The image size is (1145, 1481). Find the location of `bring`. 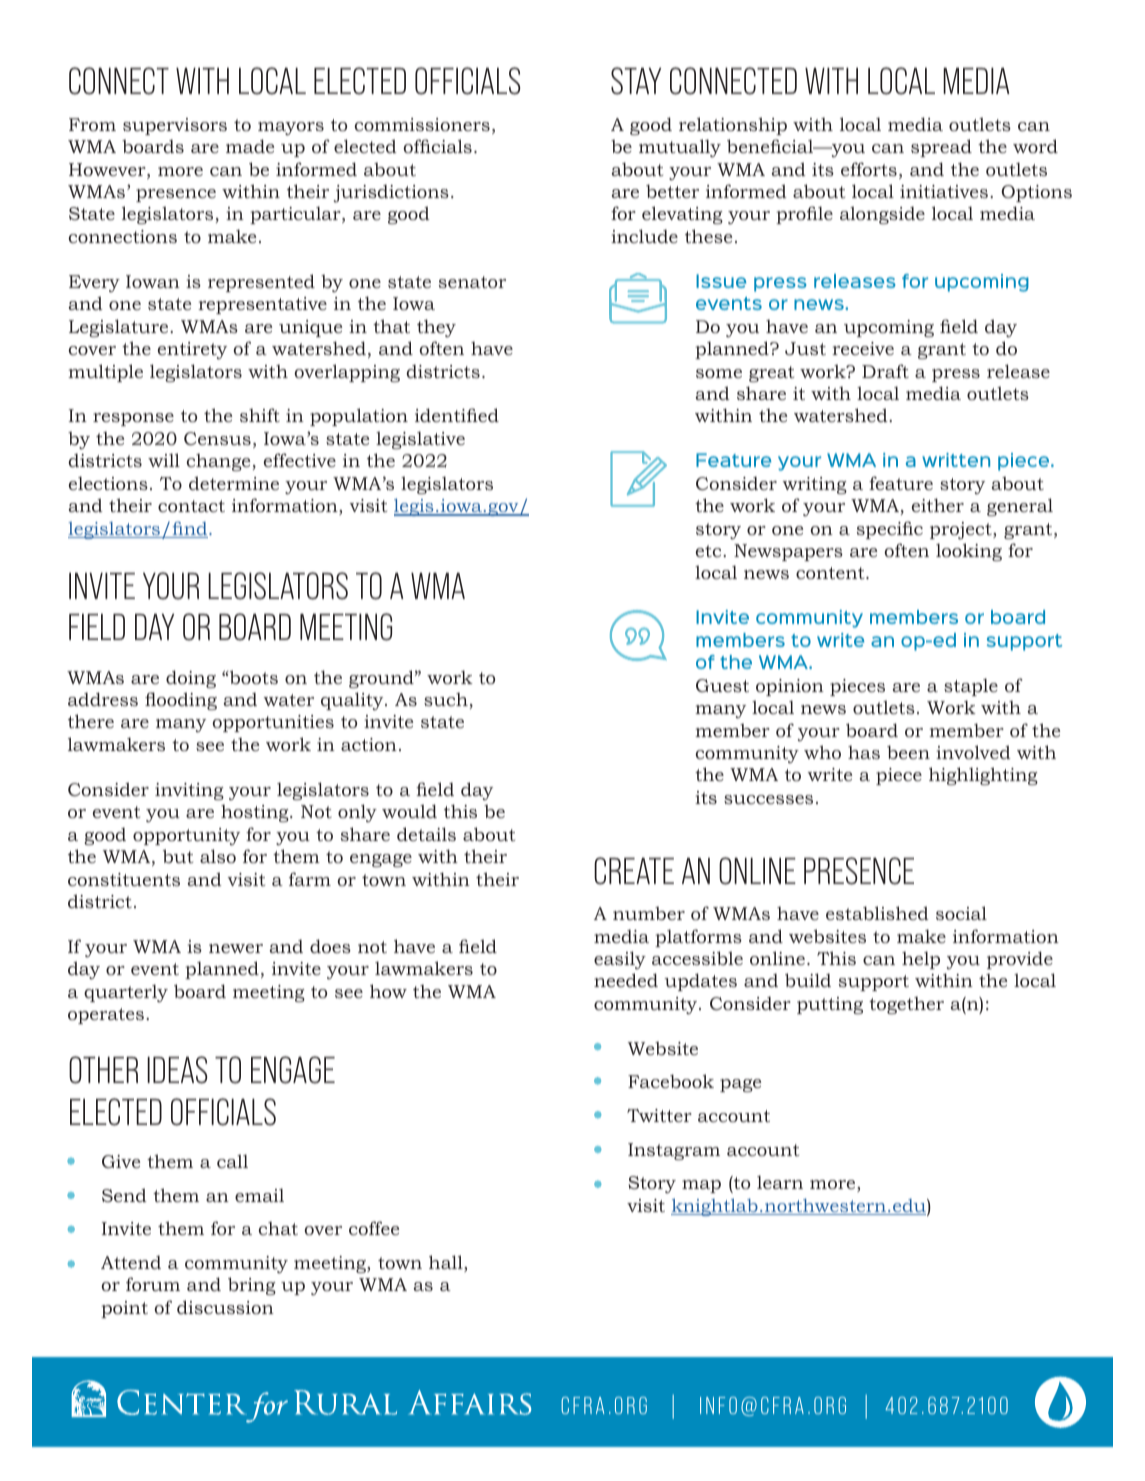

bring is located at coordinates (252, 1286).
